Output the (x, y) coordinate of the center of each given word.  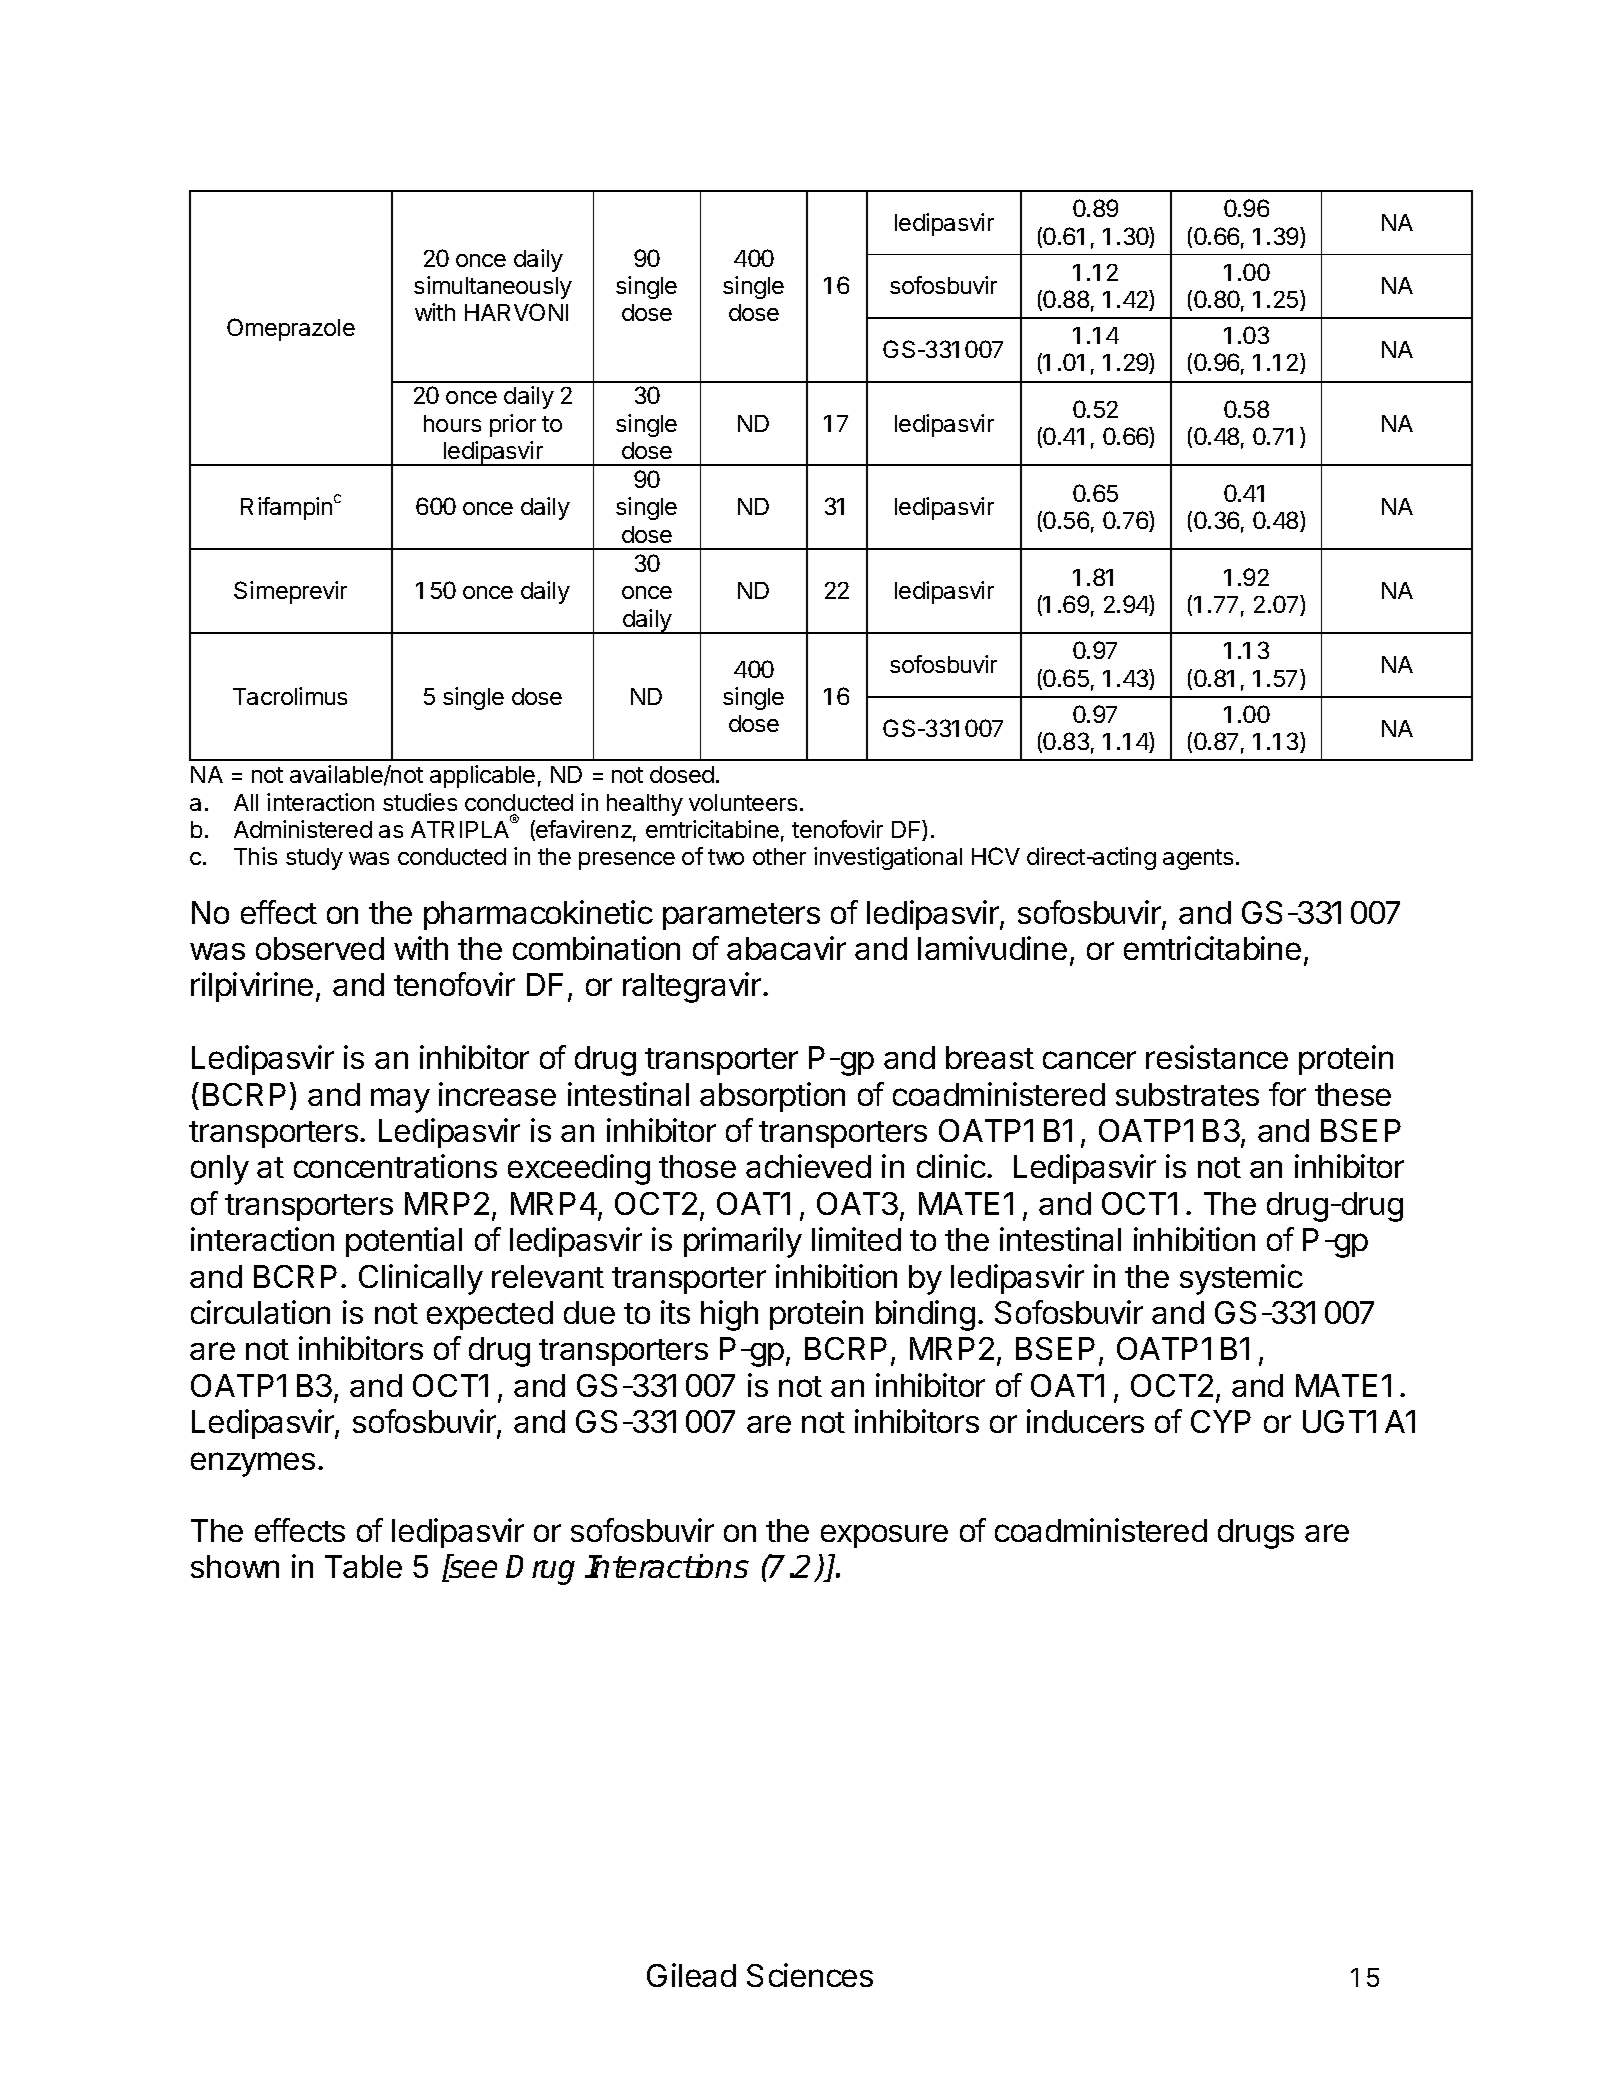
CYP (1221, 1421)
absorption (772, 1097)
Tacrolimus (290, 696)
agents (1198, 859)
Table (363, 1566)
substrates (1187, 1094)
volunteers (743, 802)
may (400, 1100)
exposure (884, 1536)
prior (513, 425)
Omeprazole (291, 329)
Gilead (691, 1975)
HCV (996, 856)
